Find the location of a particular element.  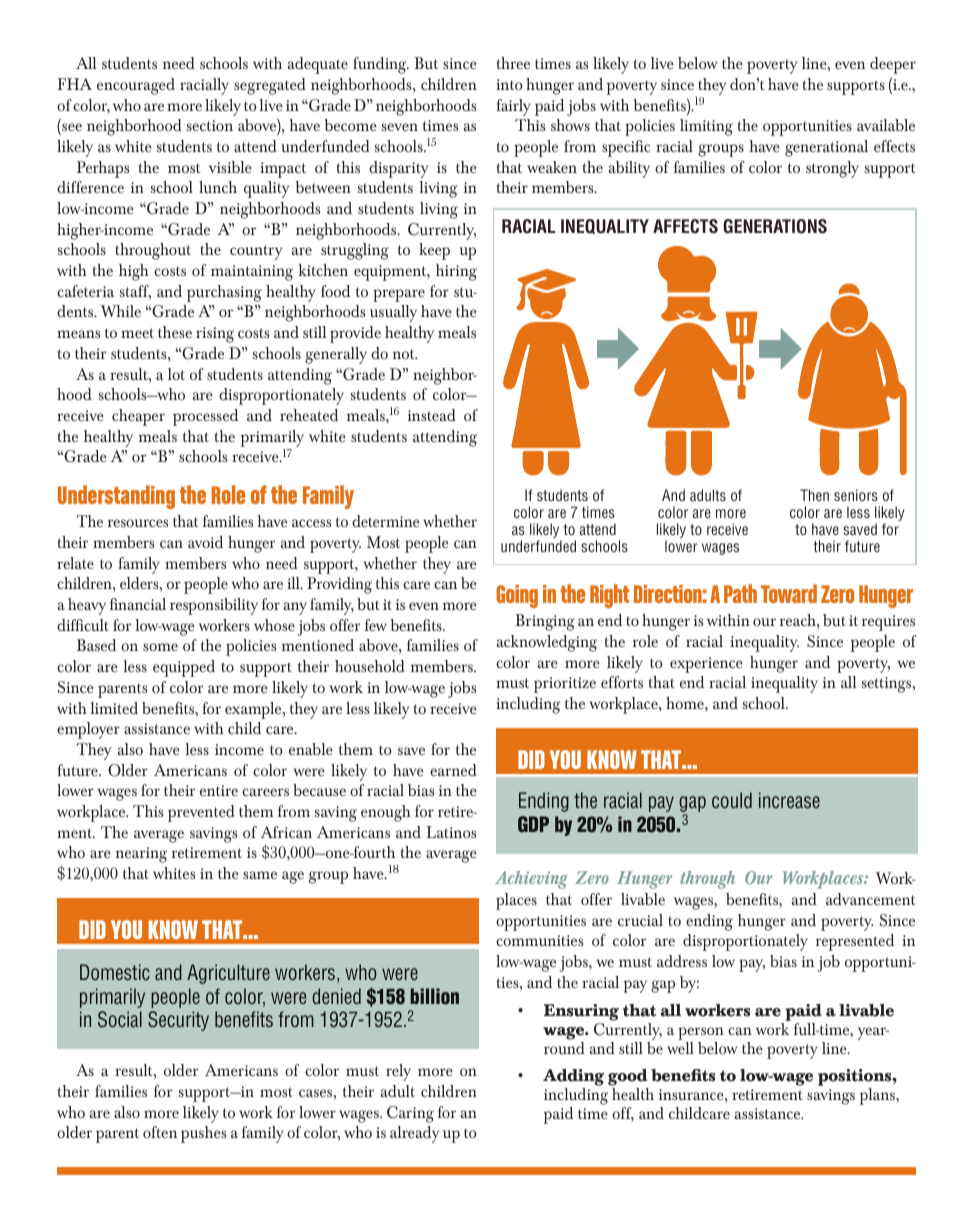

plans is located at coordinates (878, 1096).
